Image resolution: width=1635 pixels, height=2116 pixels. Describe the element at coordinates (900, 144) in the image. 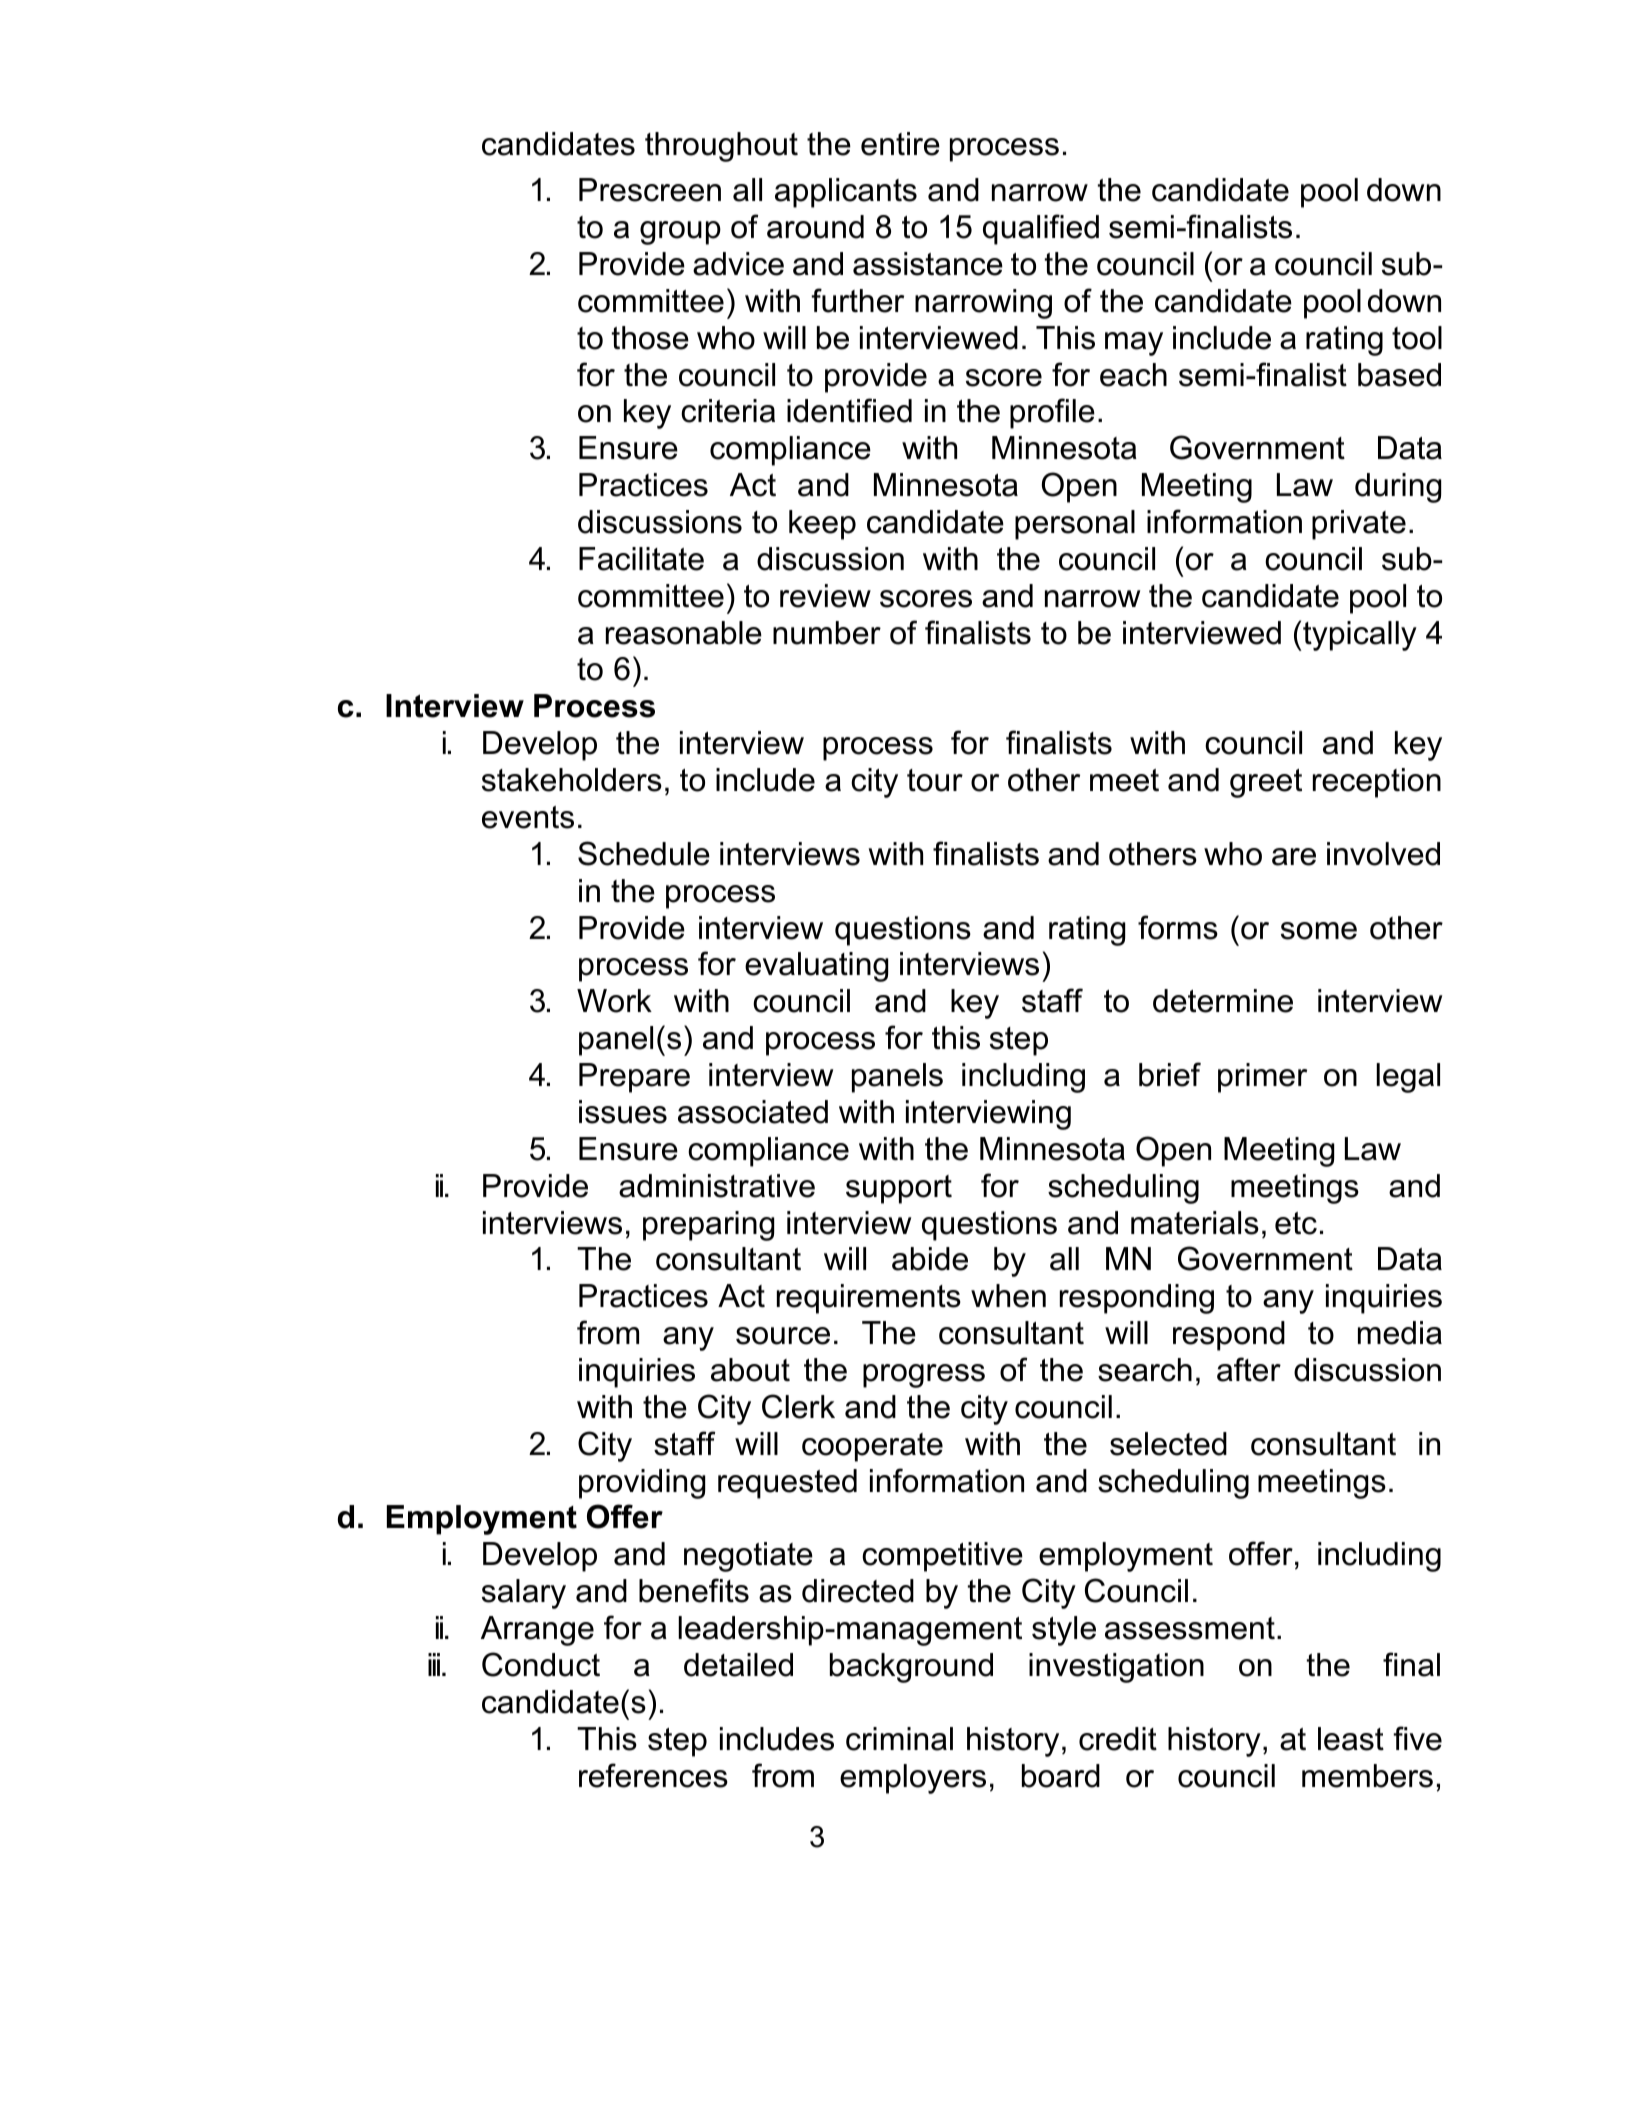

I see `entire` at that location.
